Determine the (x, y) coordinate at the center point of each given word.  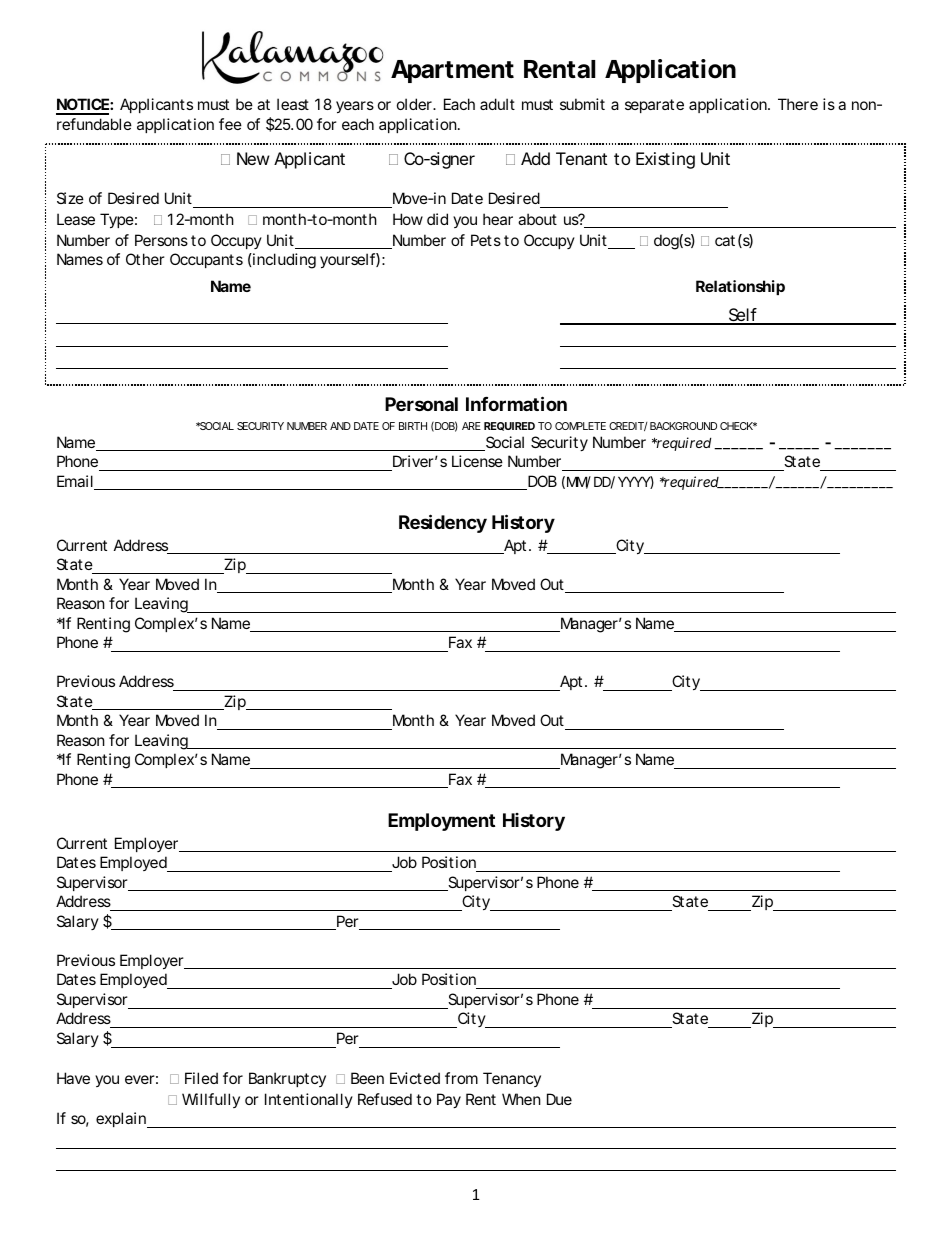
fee (230, 124)
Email (76, 482)
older (416, 104)
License (477, 461)
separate (654, 106)
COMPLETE (580, 426)
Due (559, 1099)
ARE (471, 426)
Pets (486, 240)
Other (145, 259)
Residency (443, 523)
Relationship (740, 287)
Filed (201, 1078)
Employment (441, 822)
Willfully (211, 1100)
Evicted (415, 1078)
